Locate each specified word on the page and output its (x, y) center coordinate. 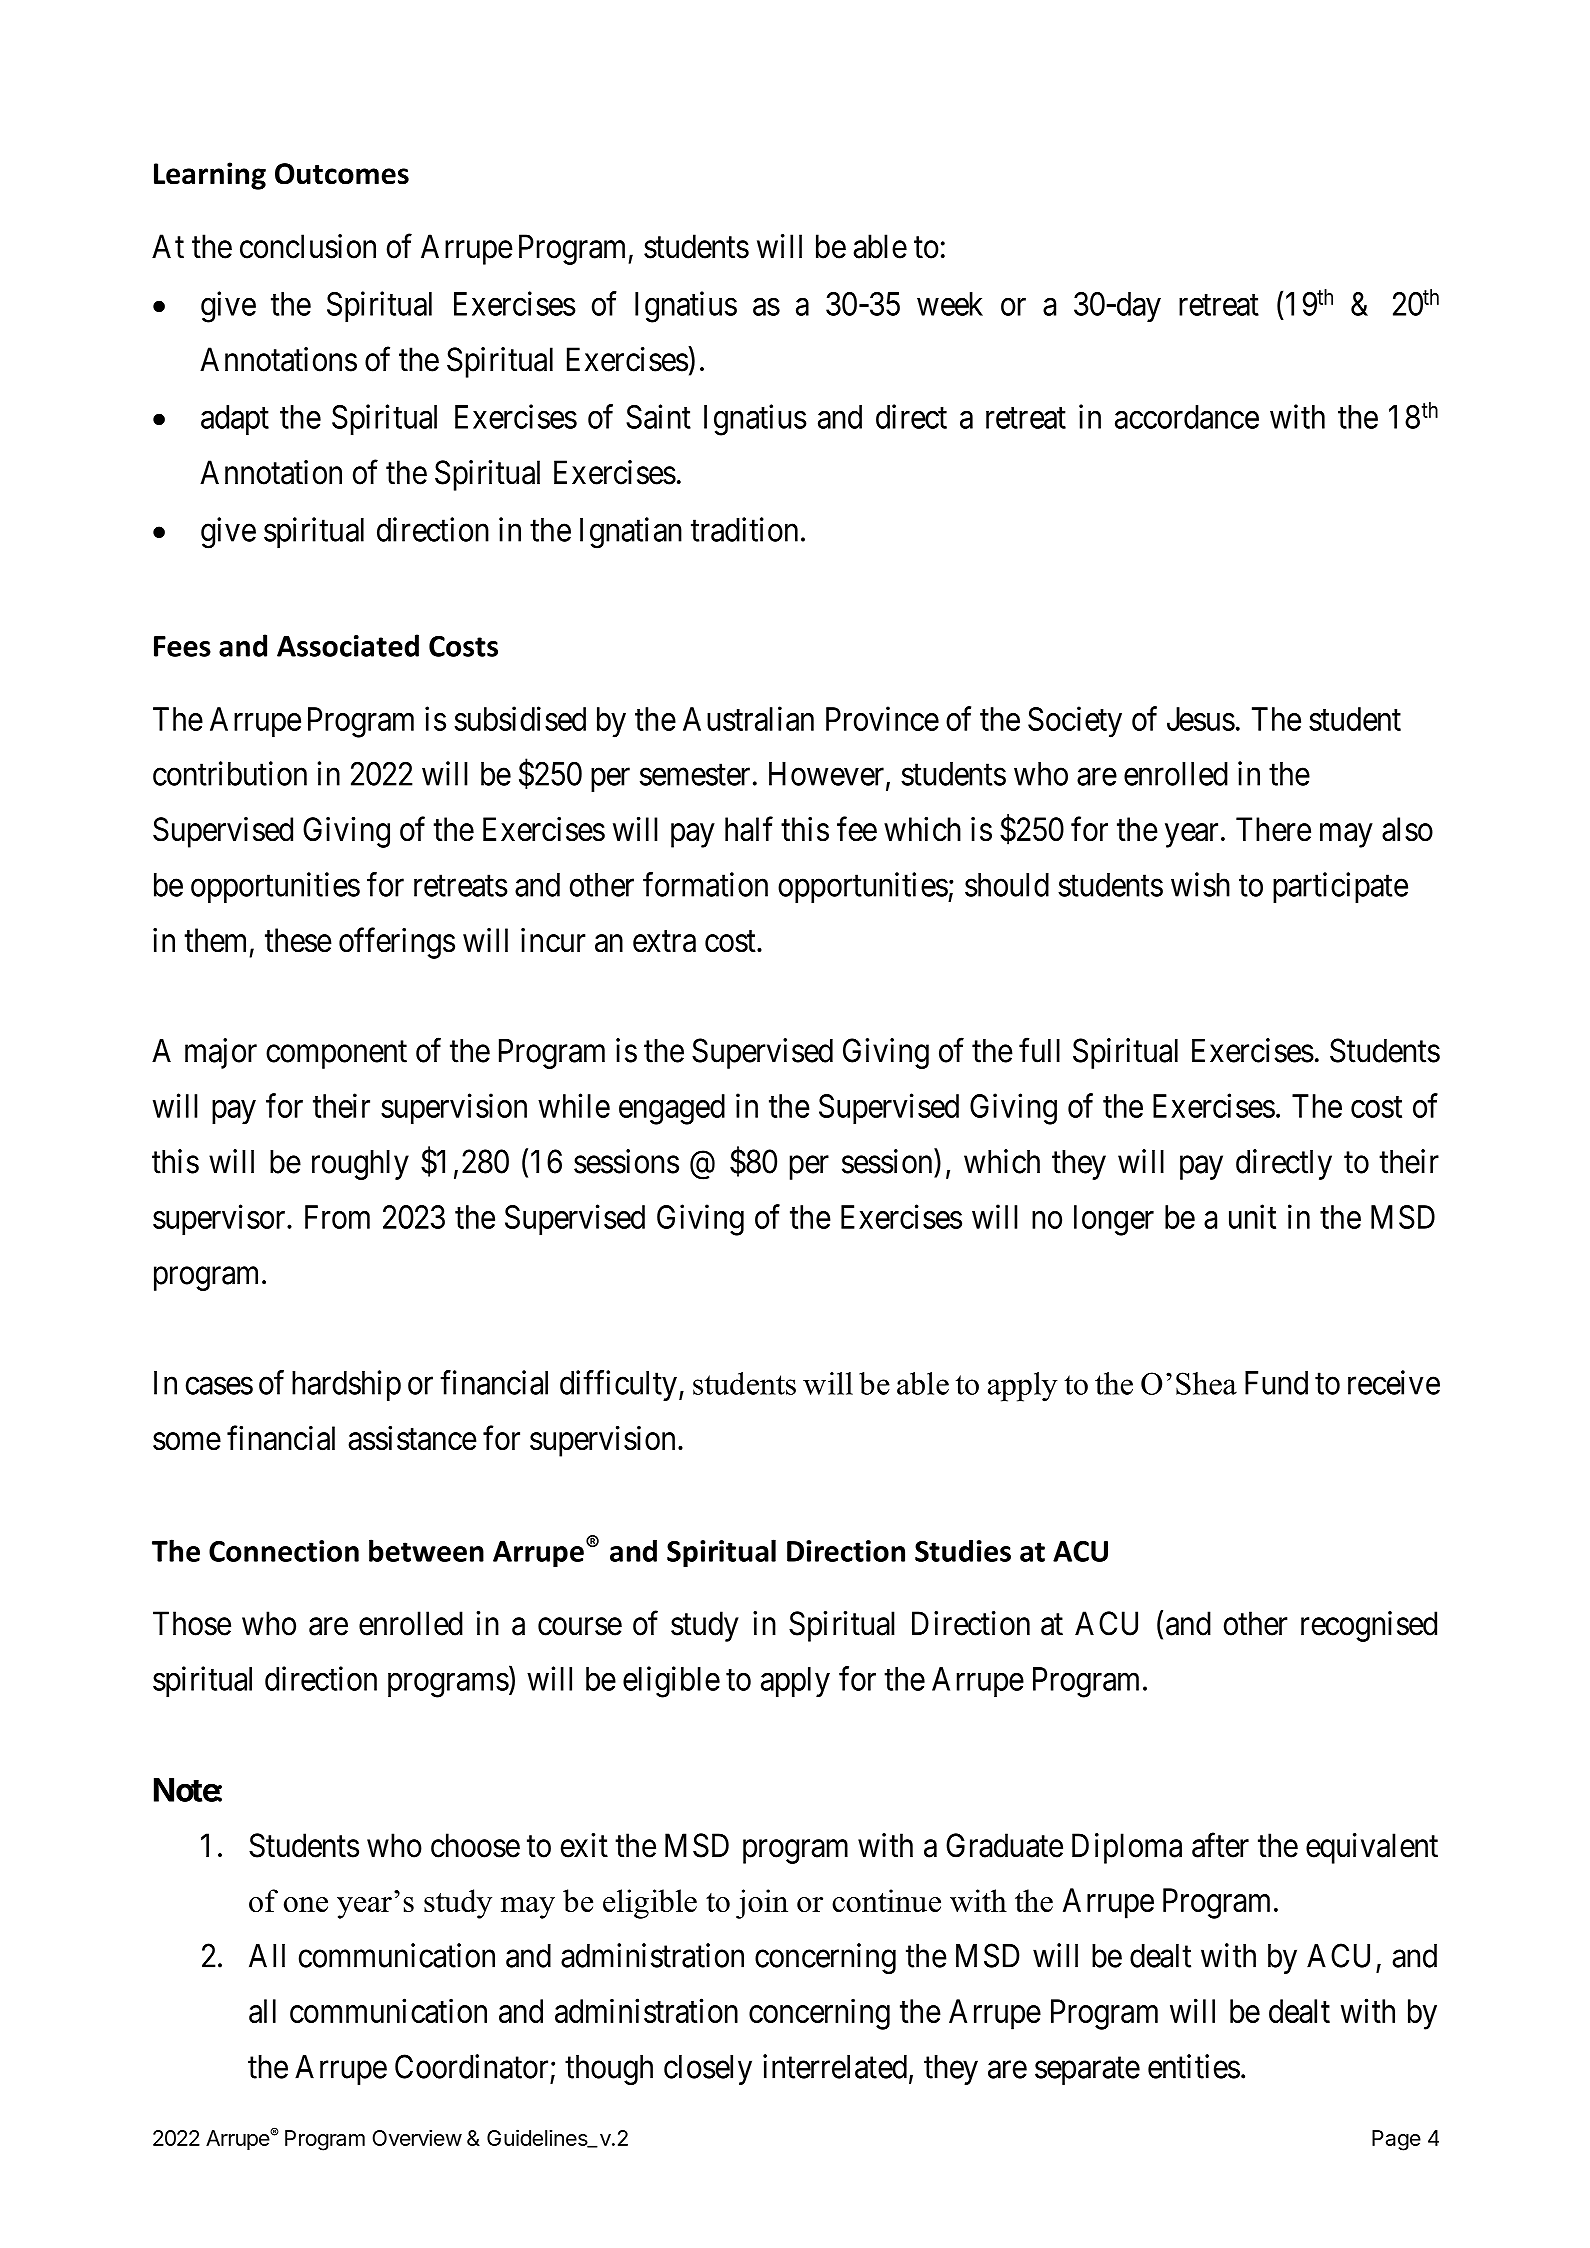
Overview (417, 2137)
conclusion (308, 246)
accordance (1187, 417)
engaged (672, 1109)
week (950, 304)
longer (1114, 1220)
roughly (360, 1164)
